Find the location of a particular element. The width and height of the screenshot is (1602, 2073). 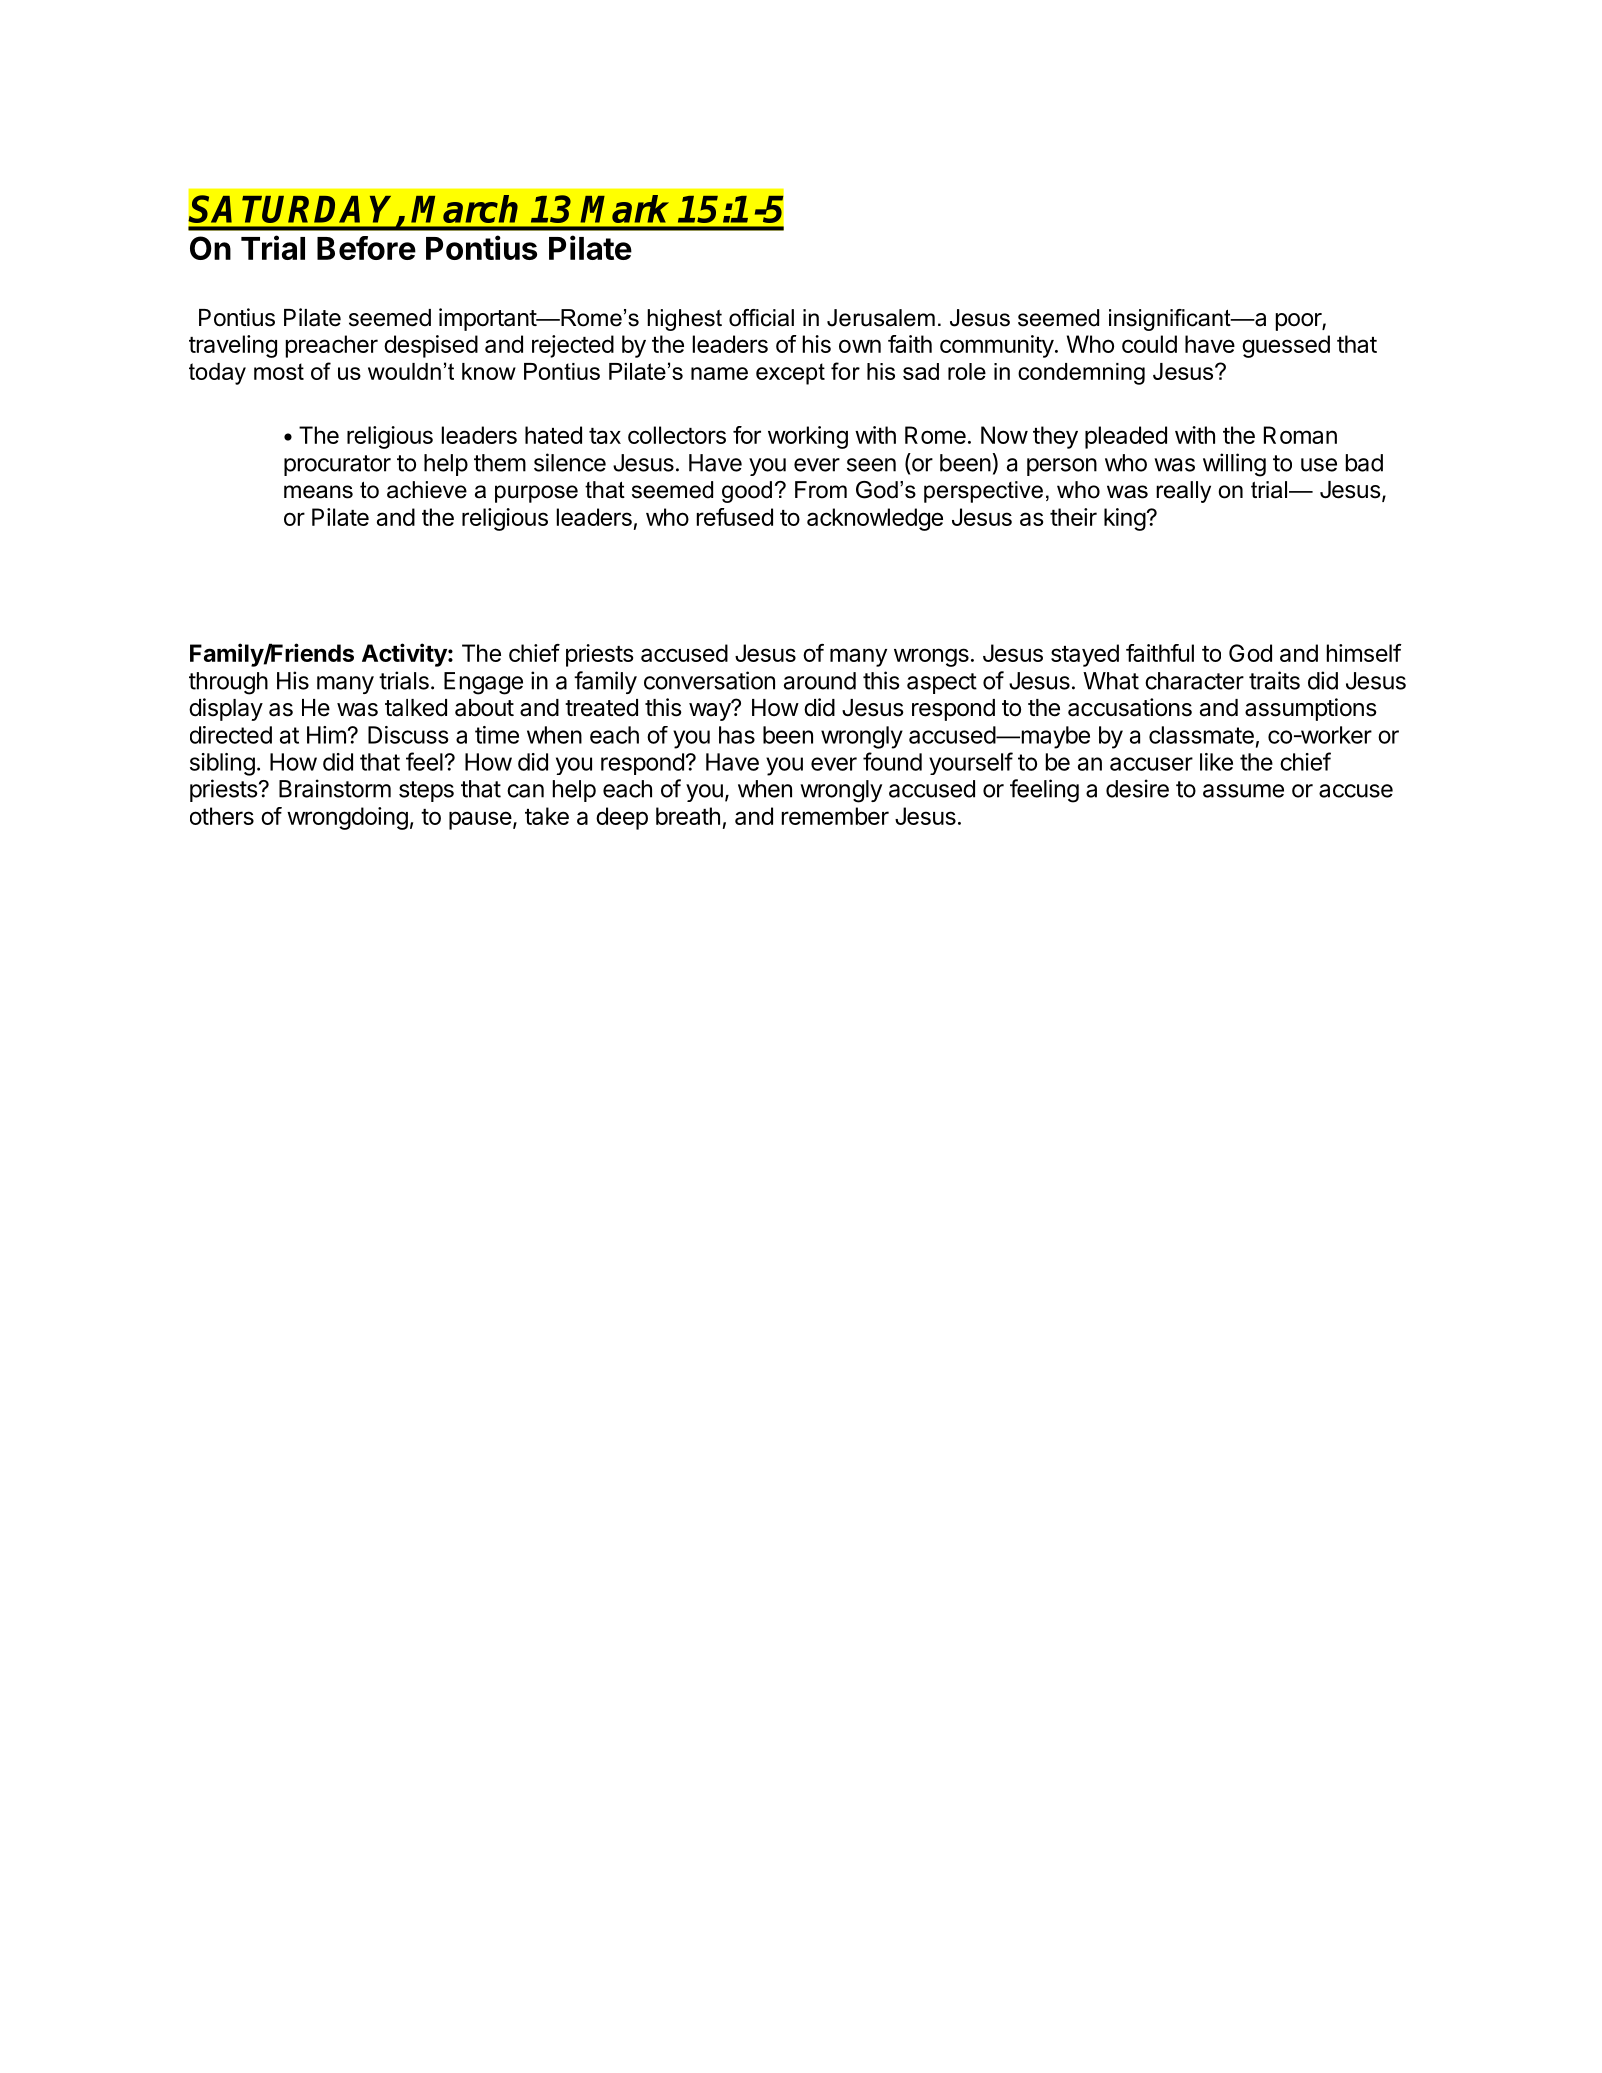

willing is located at coordinates (1234, 465).
